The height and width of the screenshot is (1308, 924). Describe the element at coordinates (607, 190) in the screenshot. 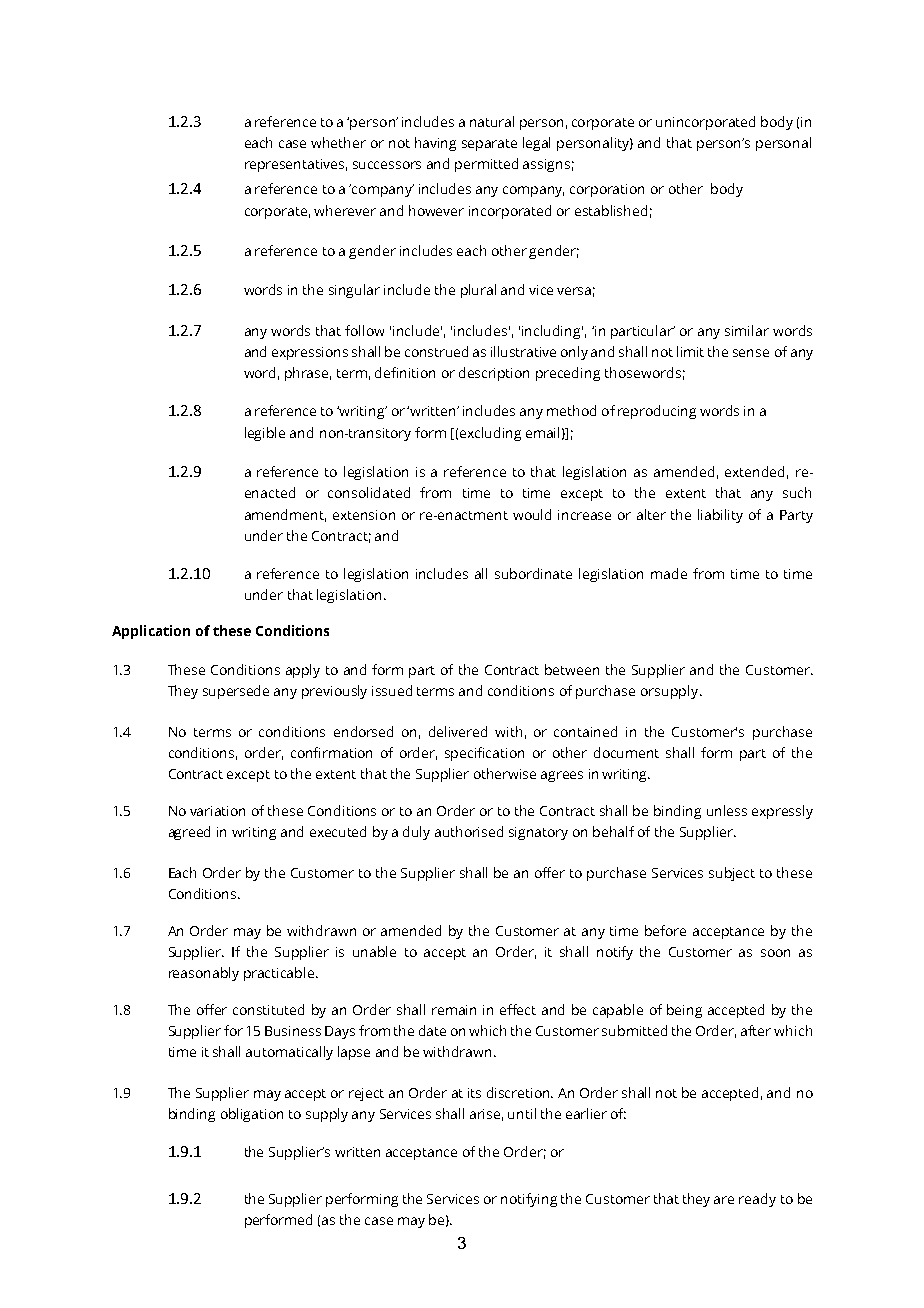

I see `corporation` at that location.
